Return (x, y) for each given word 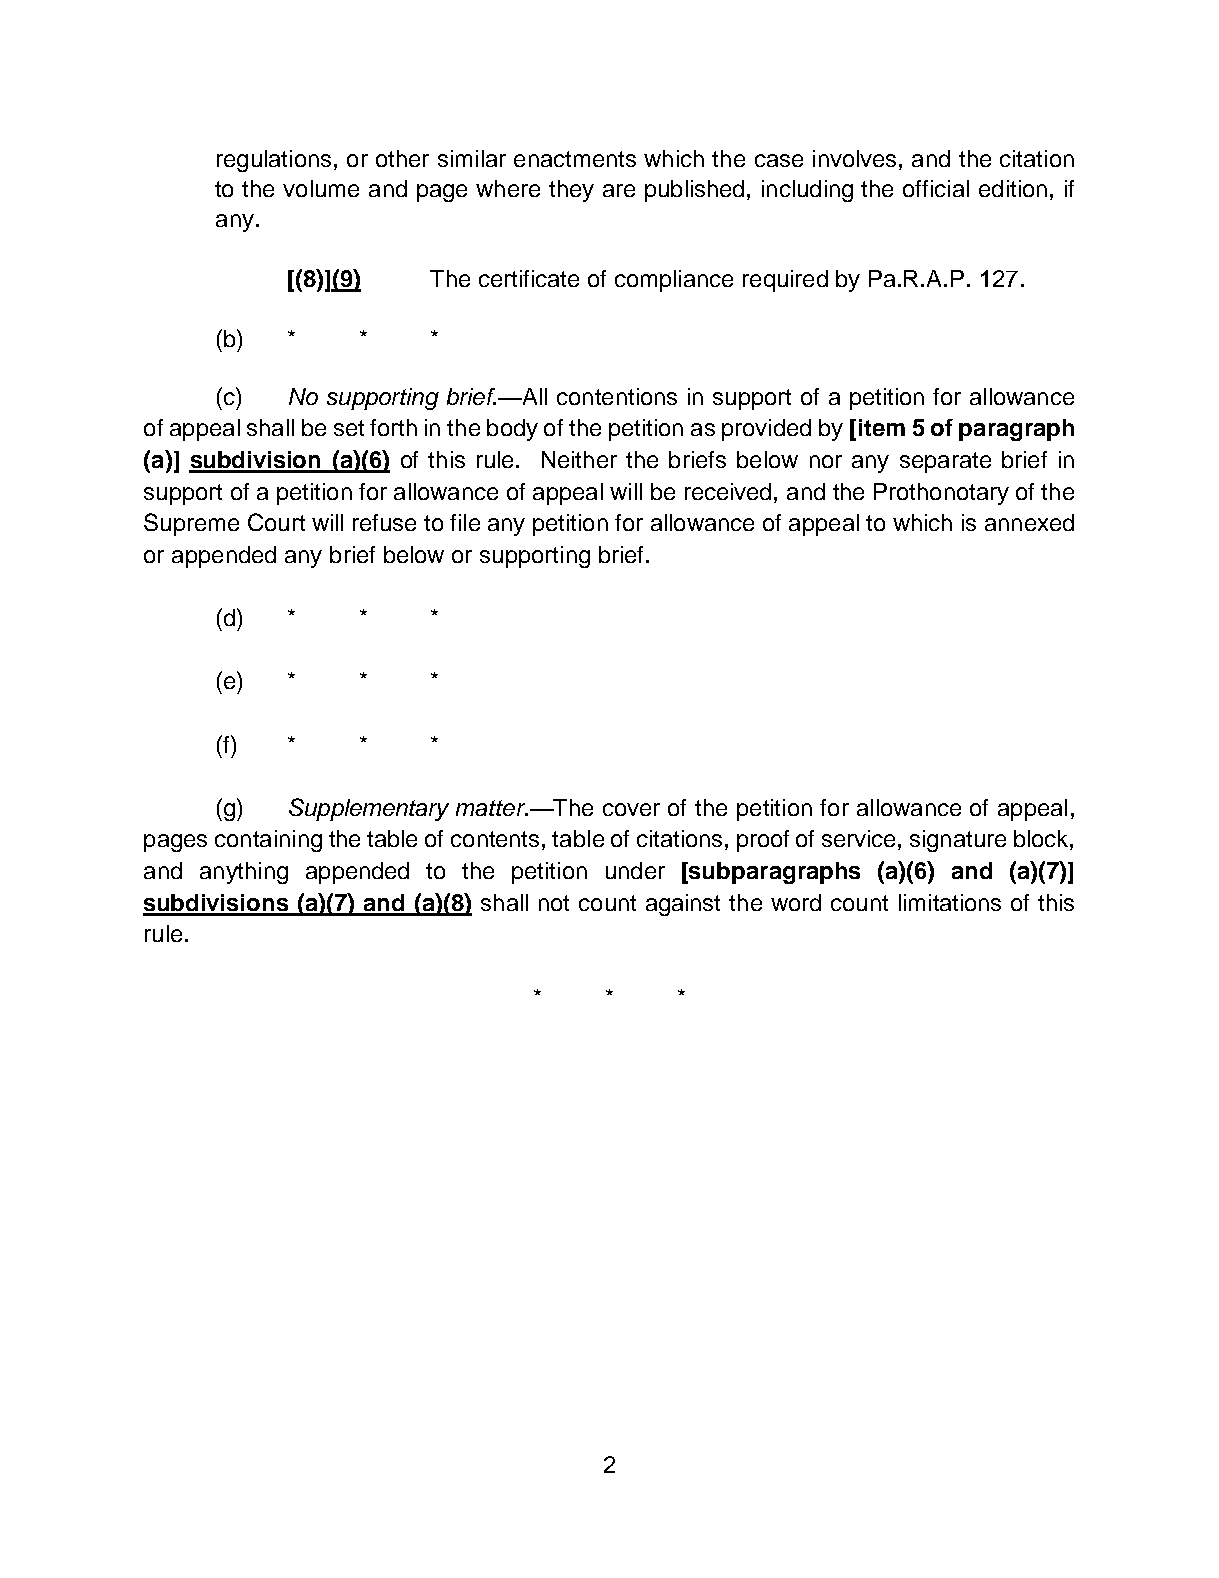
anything (244, 873)
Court (276, 522)
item (882, 427)
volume (321, 188)
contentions (617, 396)
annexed (1029, 522)
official (936, 188)
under (635, 870)
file (465, 522)
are (619, 190)
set (349, 428)
